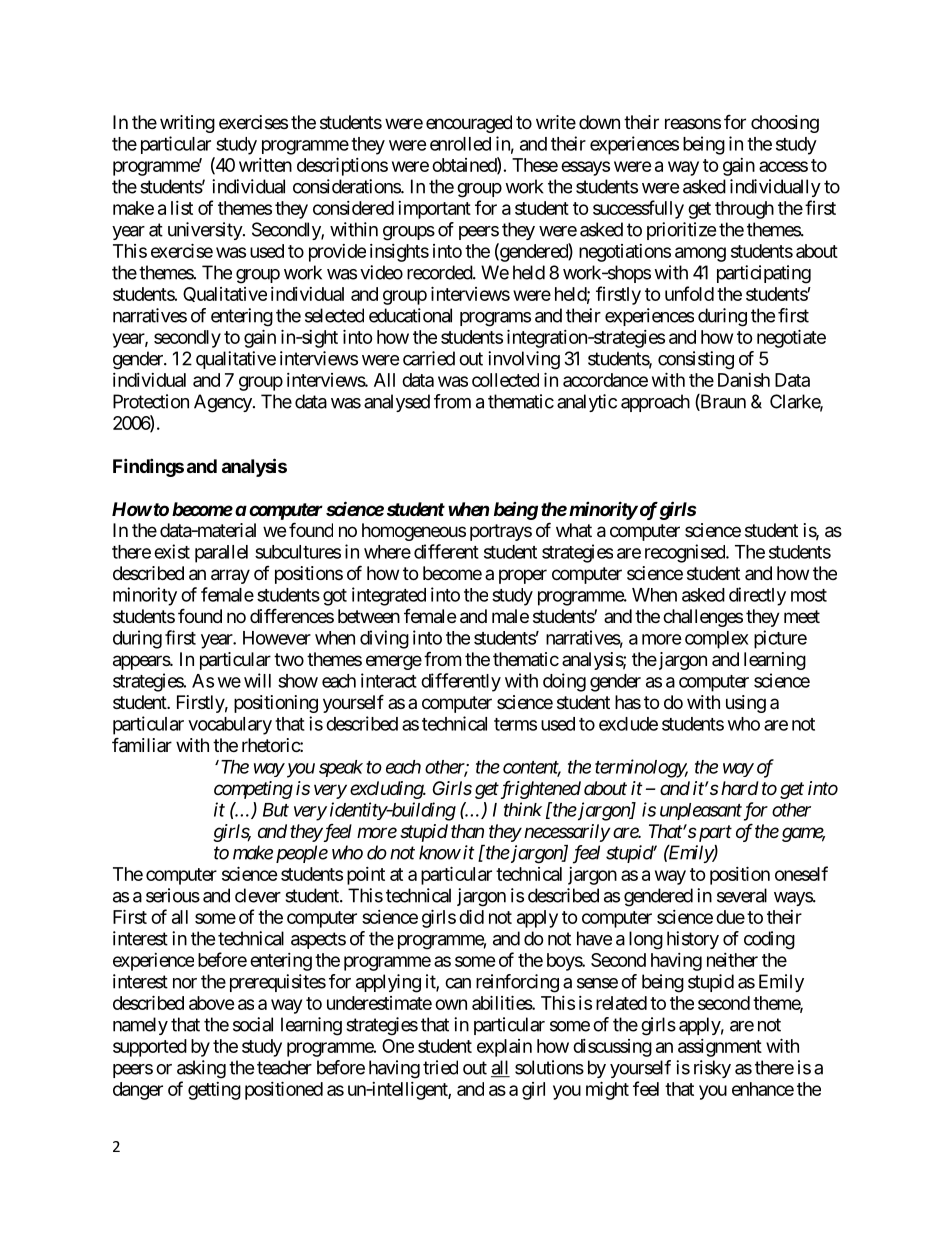 This screenshot has height=1233, width=952. What do you see at coordinates (265, 165) in the screenshot?
I see `written` at bounding box center [265, 165].
